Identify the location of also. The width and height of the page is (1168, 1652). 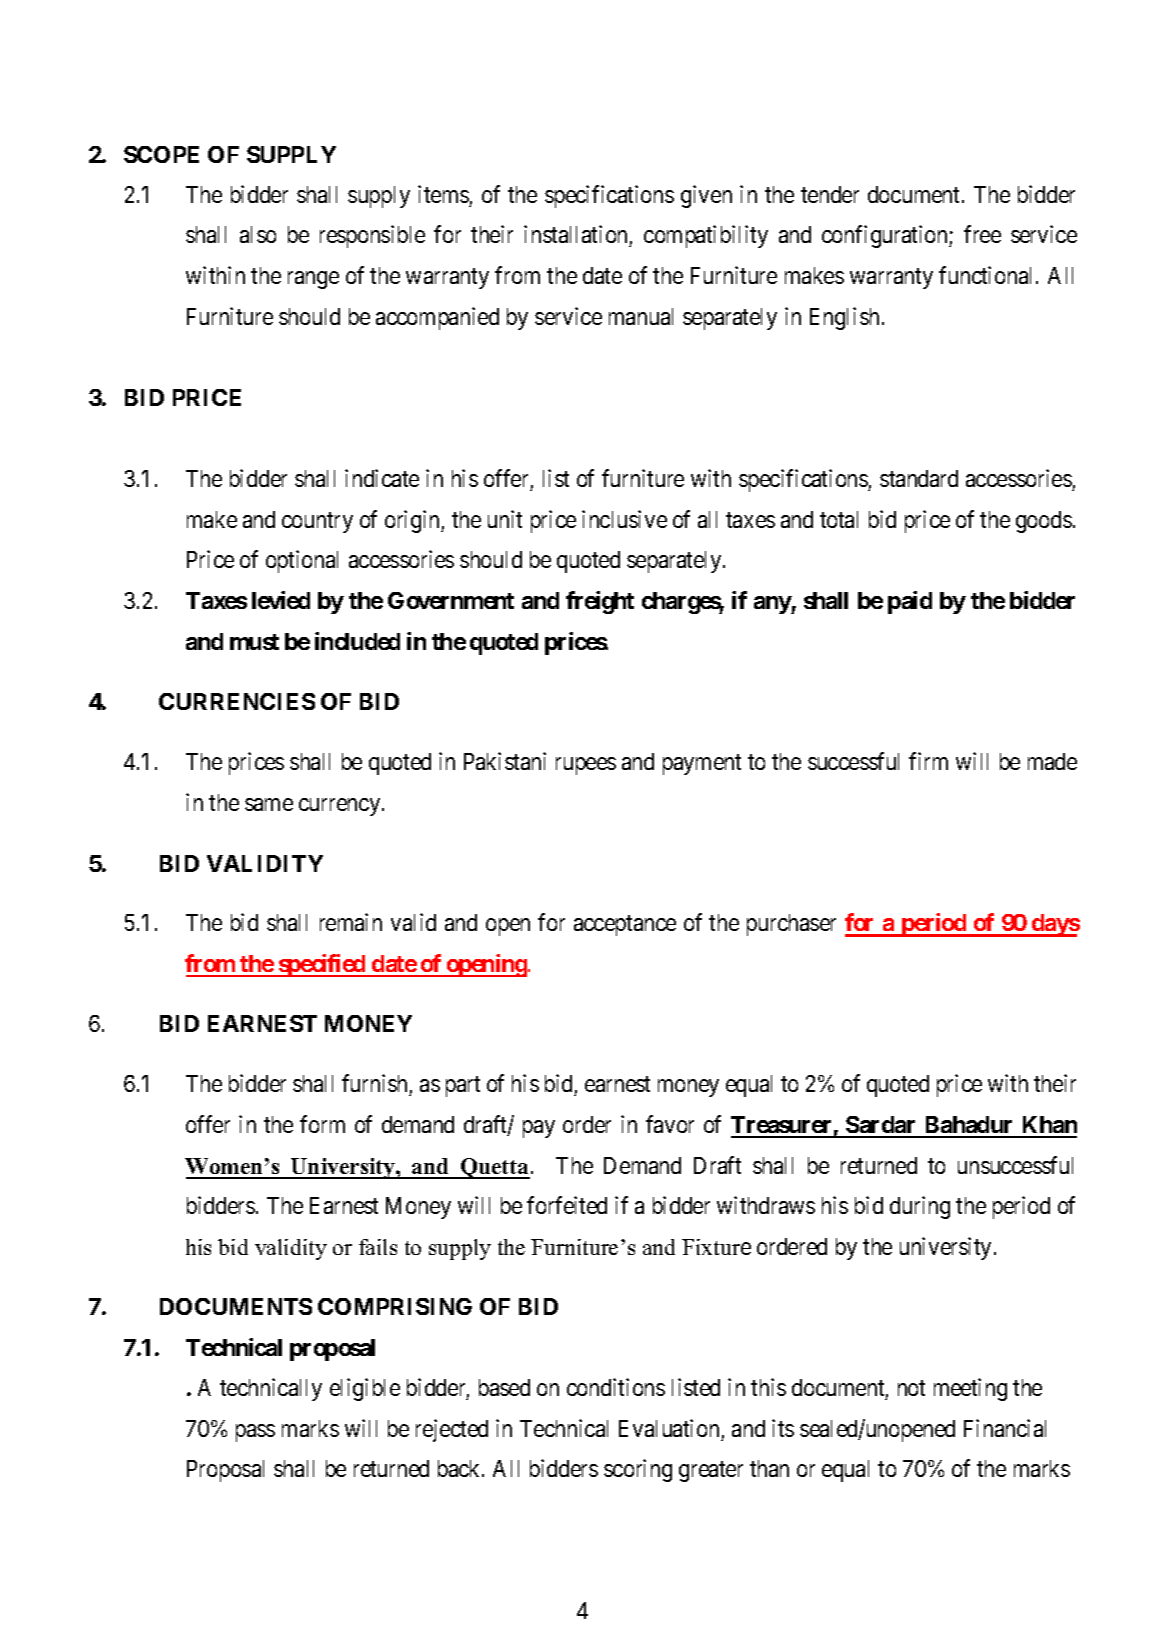
(258, 234).
